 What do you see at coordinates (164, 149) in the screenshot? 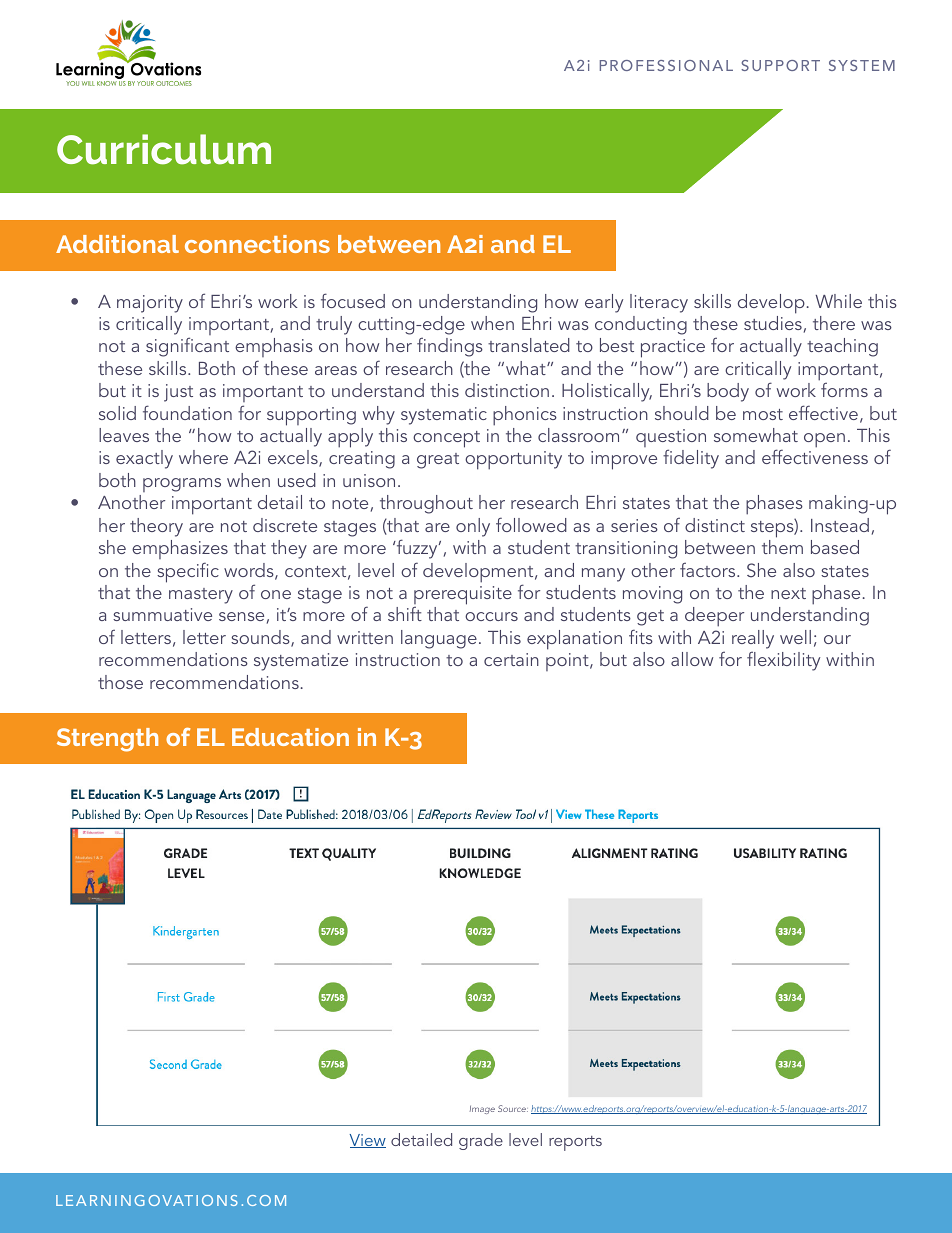
I see `Curriculum` at bounding box center [164, 149].
